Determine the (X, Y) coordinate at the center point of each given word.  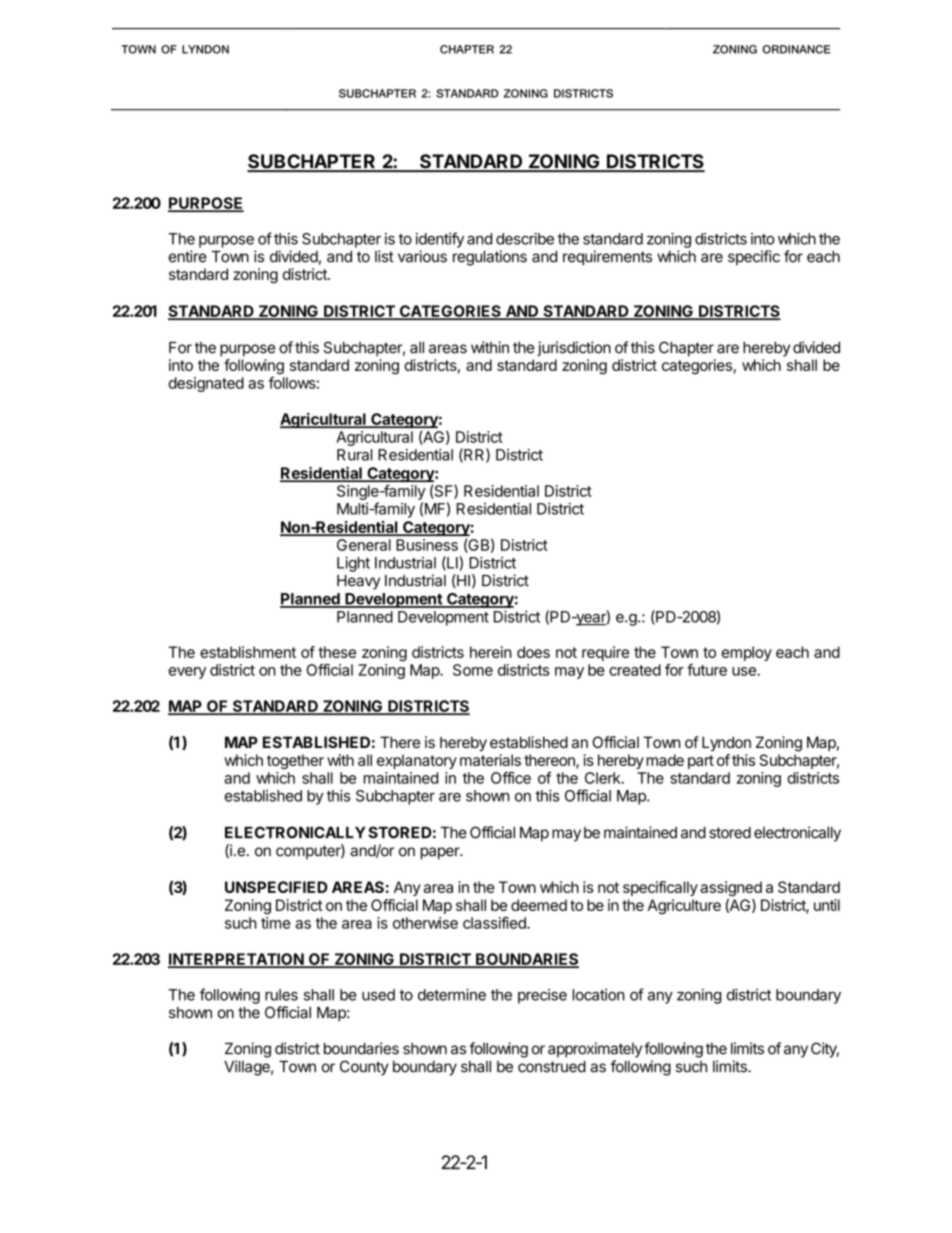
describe (525, 239)
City (825, 1050)
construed (552, 1067)
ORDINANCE (796, 49)
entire (188, 256)
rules (281, 995)
